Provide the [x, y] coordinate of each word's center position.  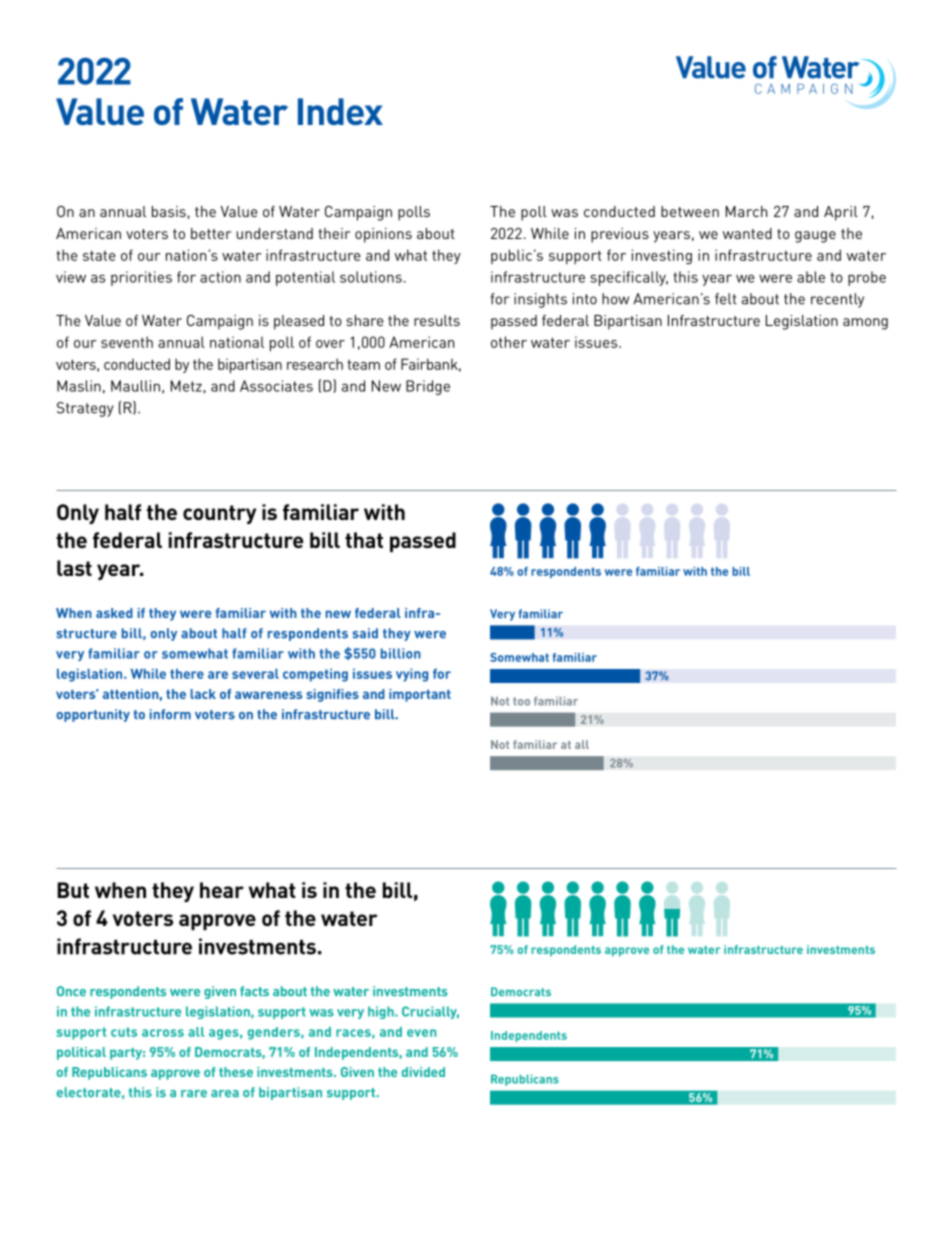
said [365, 633]
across [163, 1033]
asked [114, 613]
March [746, 211]
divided [423, 1072]
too [521, 701]
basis [169, 211]
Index [340, 111]
